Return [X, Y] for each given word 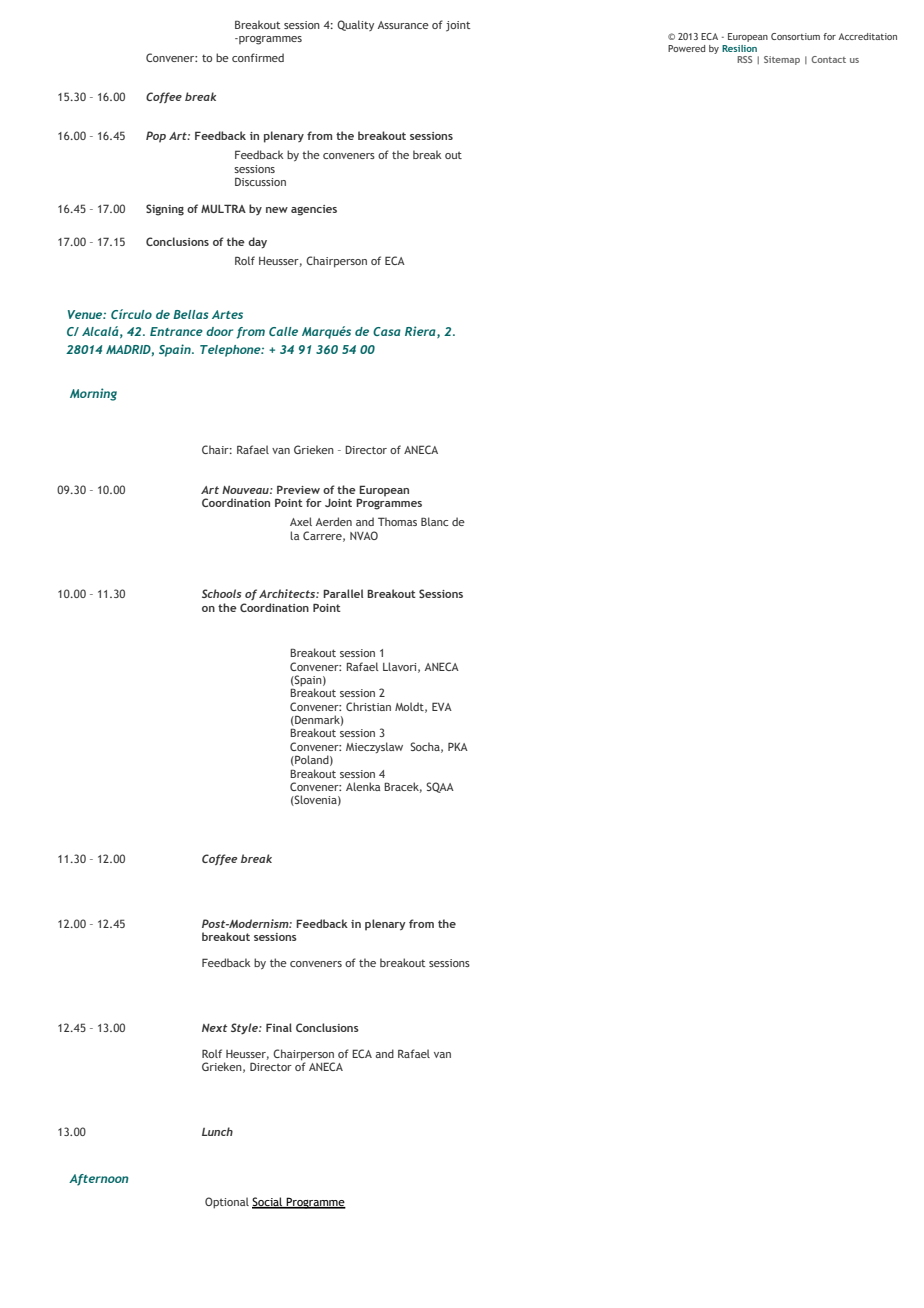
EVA [442, 706]
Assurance [403, 25]
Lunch [217, 1131]
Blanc [434, 521]
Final [279, 1027]
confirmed [258, 57]
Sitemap [782, 60]
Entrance [176, 331]
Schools [222, 593]
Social [268, 1203]
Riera [421, 332]
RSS [744, 59]
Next [215, 1028]
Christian [368, 706]
